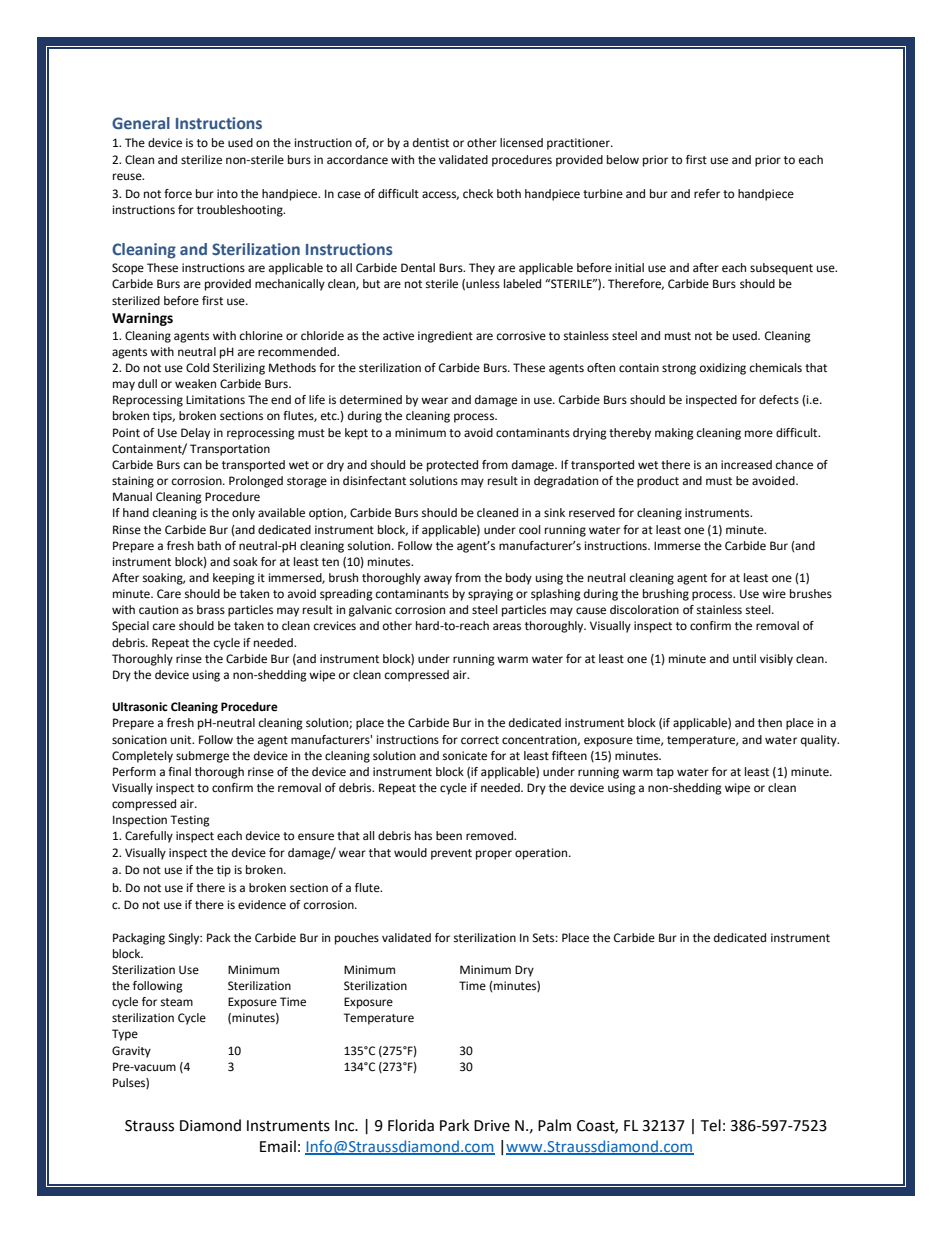  Describe the element at coordinates (554, 1125) in the image. I see `Palm` at that location.
